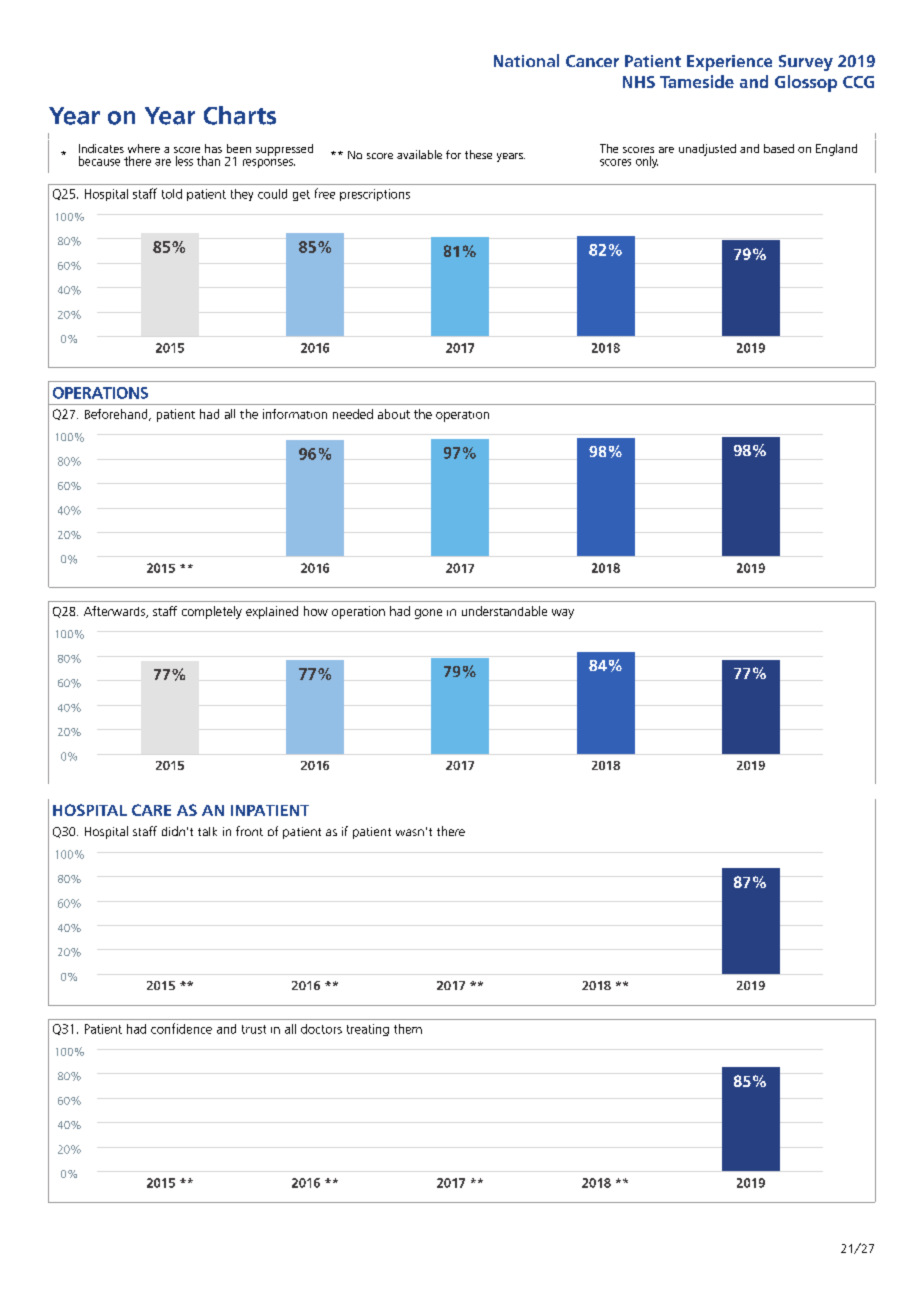 The width and height of the screenshot is (924, 1308). Describe the element at coordinates (408, 1029) in the screenshot. I see `them` at that location.
